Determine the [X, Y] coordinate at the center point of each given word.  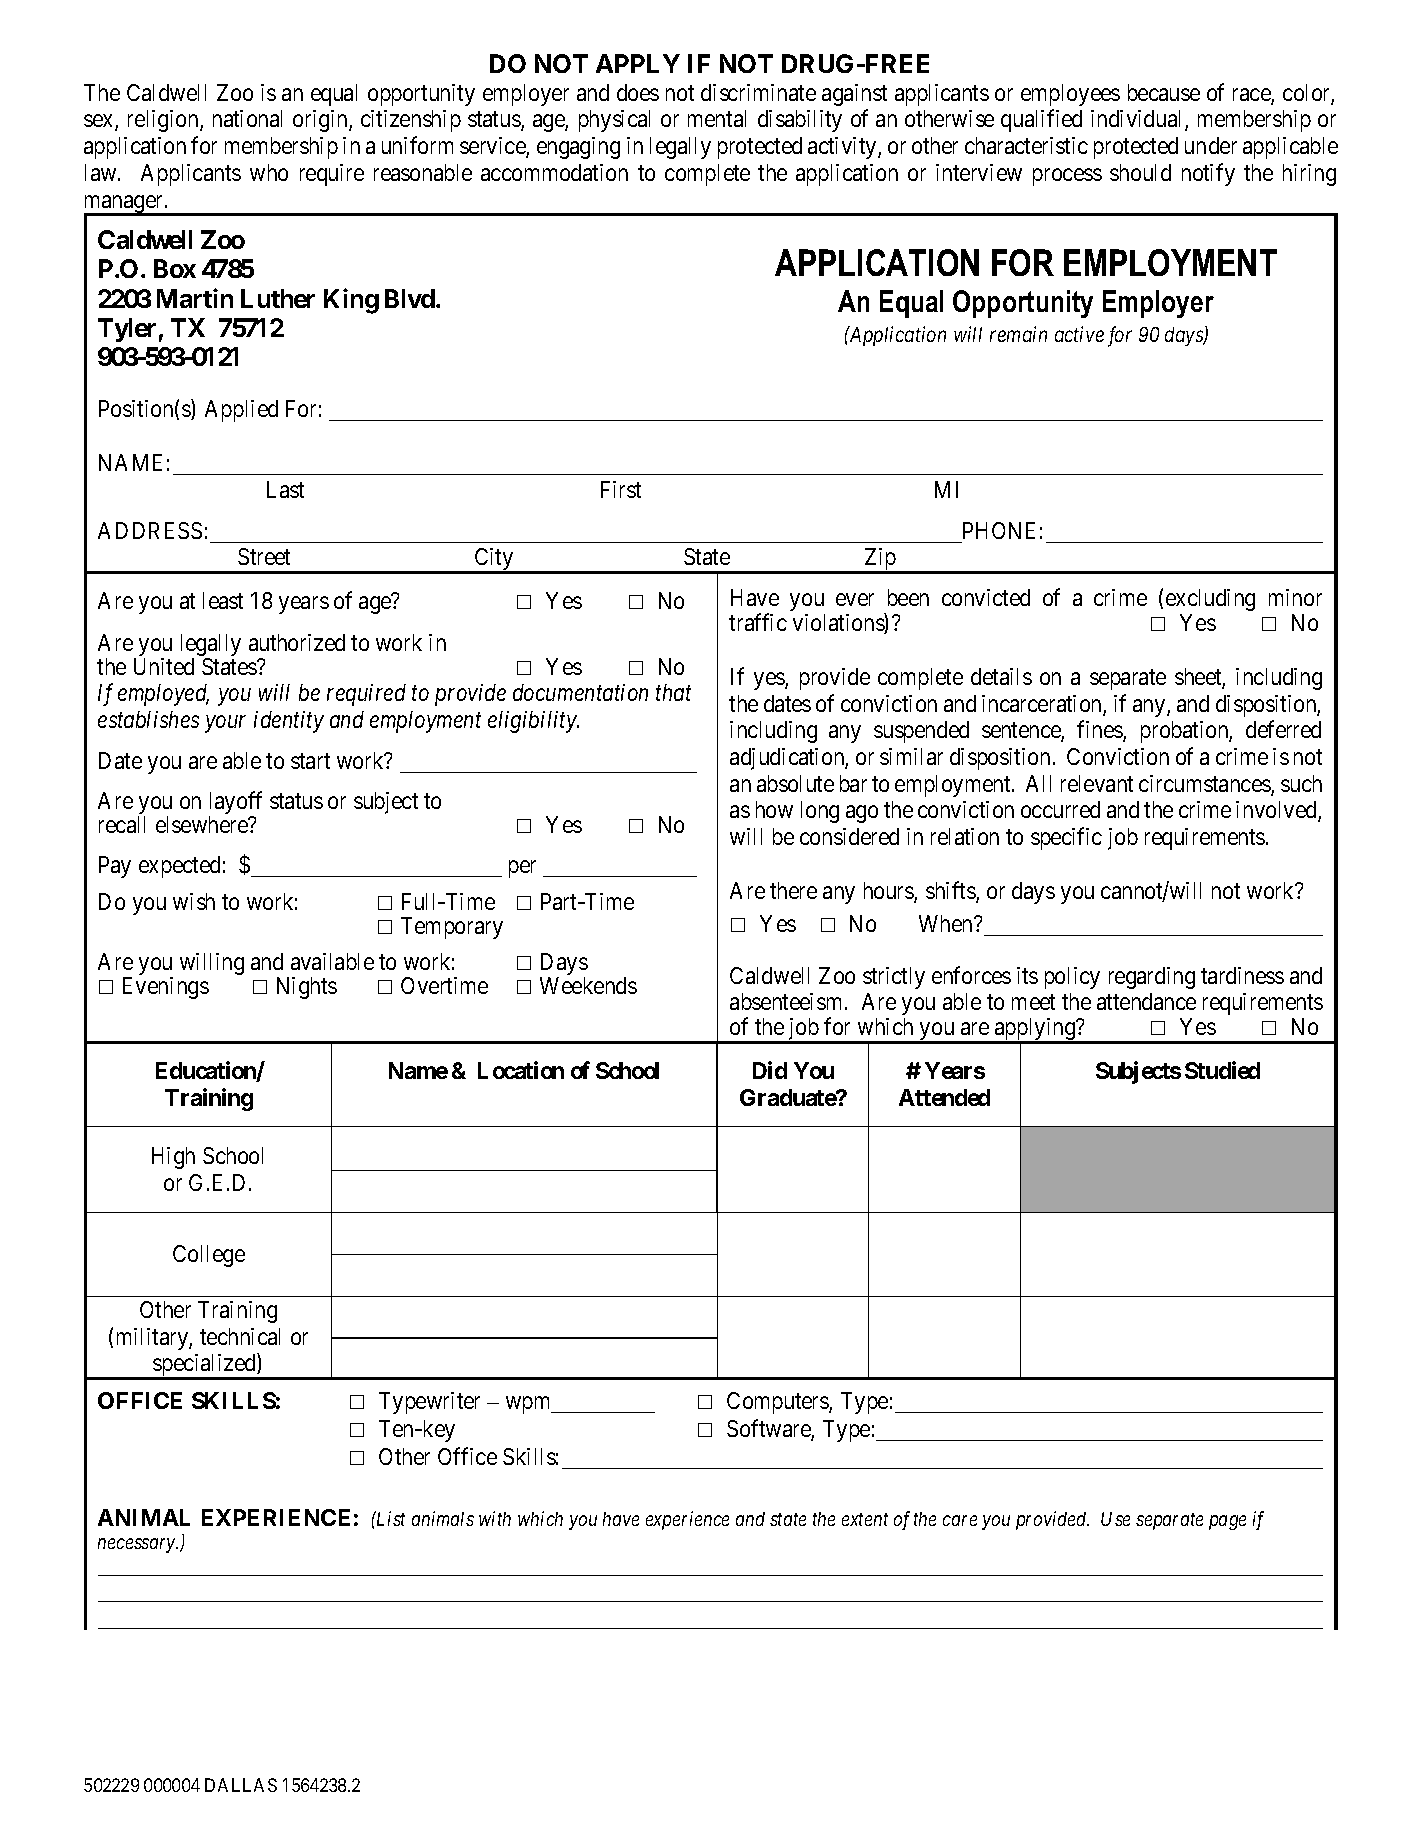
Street [264, 556]
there [793, 890]
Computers [778, 1403]
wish [194, 901]
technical [240, 1336]
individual [1138, 120]
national [247, 118]
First [621, 489]
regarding [1152, 978]
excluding [1210, 600]
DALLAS [241, 1785]
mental [717, 118]
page [1227, 1522]
